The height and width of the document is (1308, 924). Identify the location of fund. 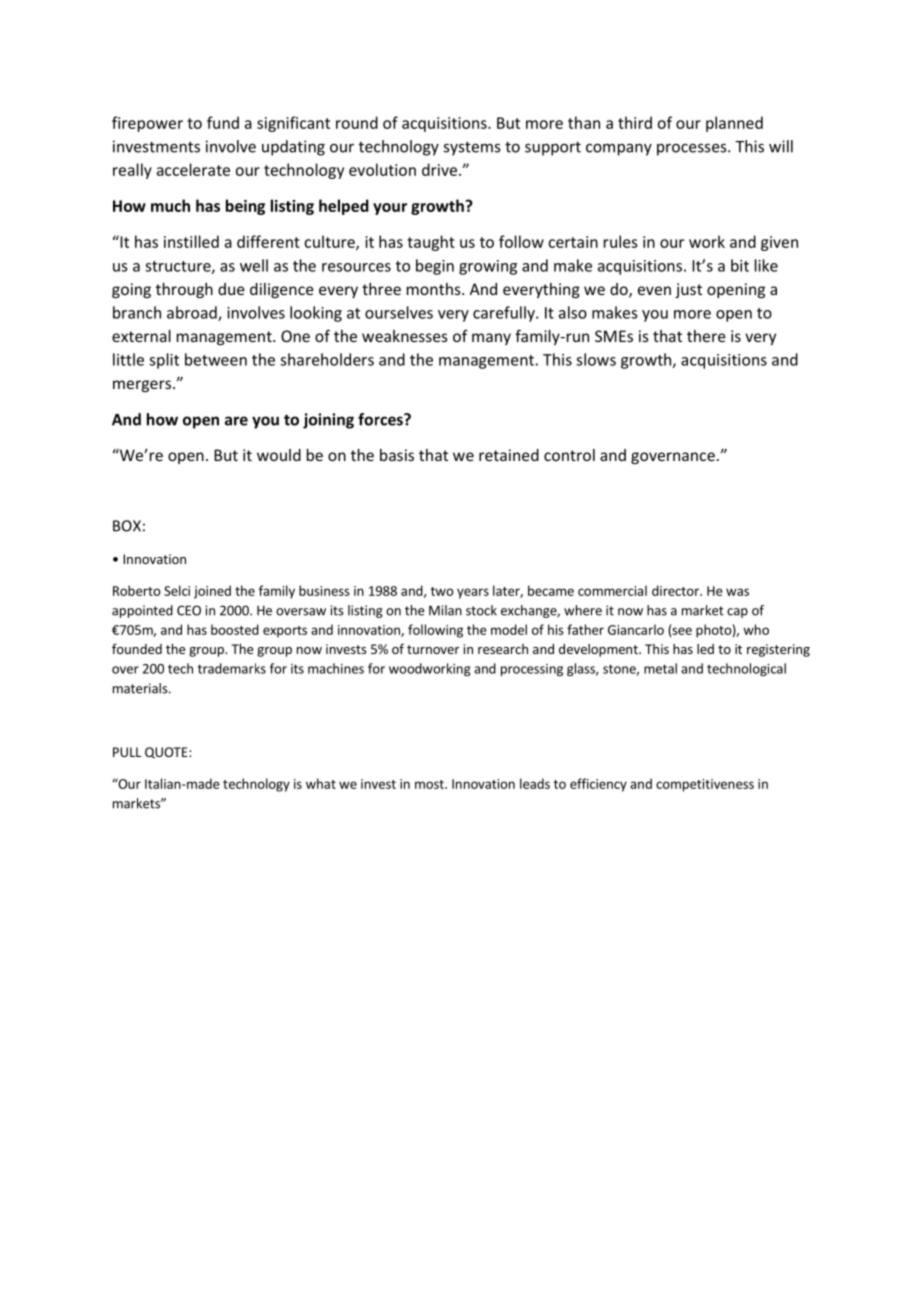
(223, 122).
